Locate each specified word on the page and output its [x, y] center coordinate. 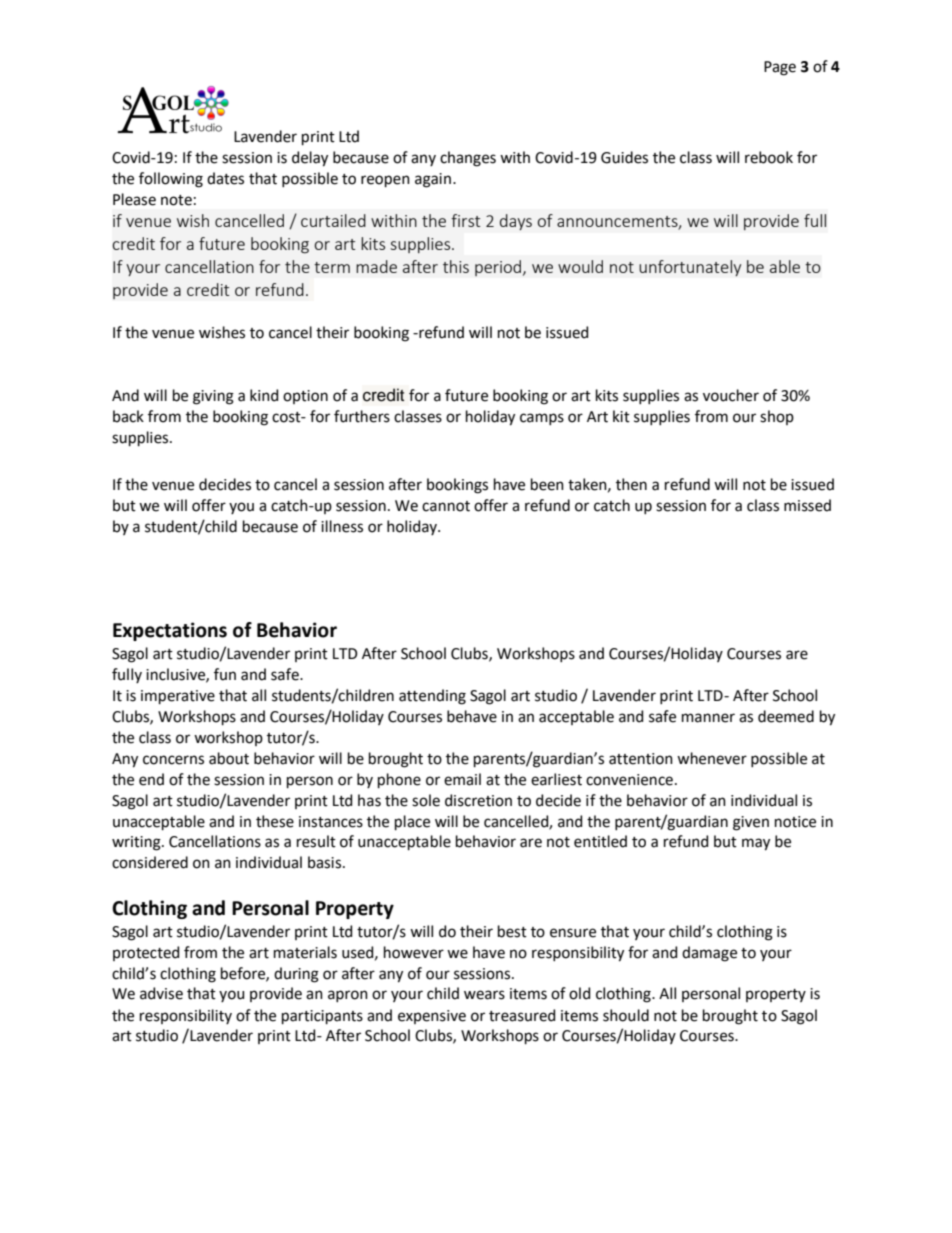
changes [468, 159]
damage [709, 954]
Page [780, 68]
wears [484, 995]
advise [161, 993]
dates [225, 178]
